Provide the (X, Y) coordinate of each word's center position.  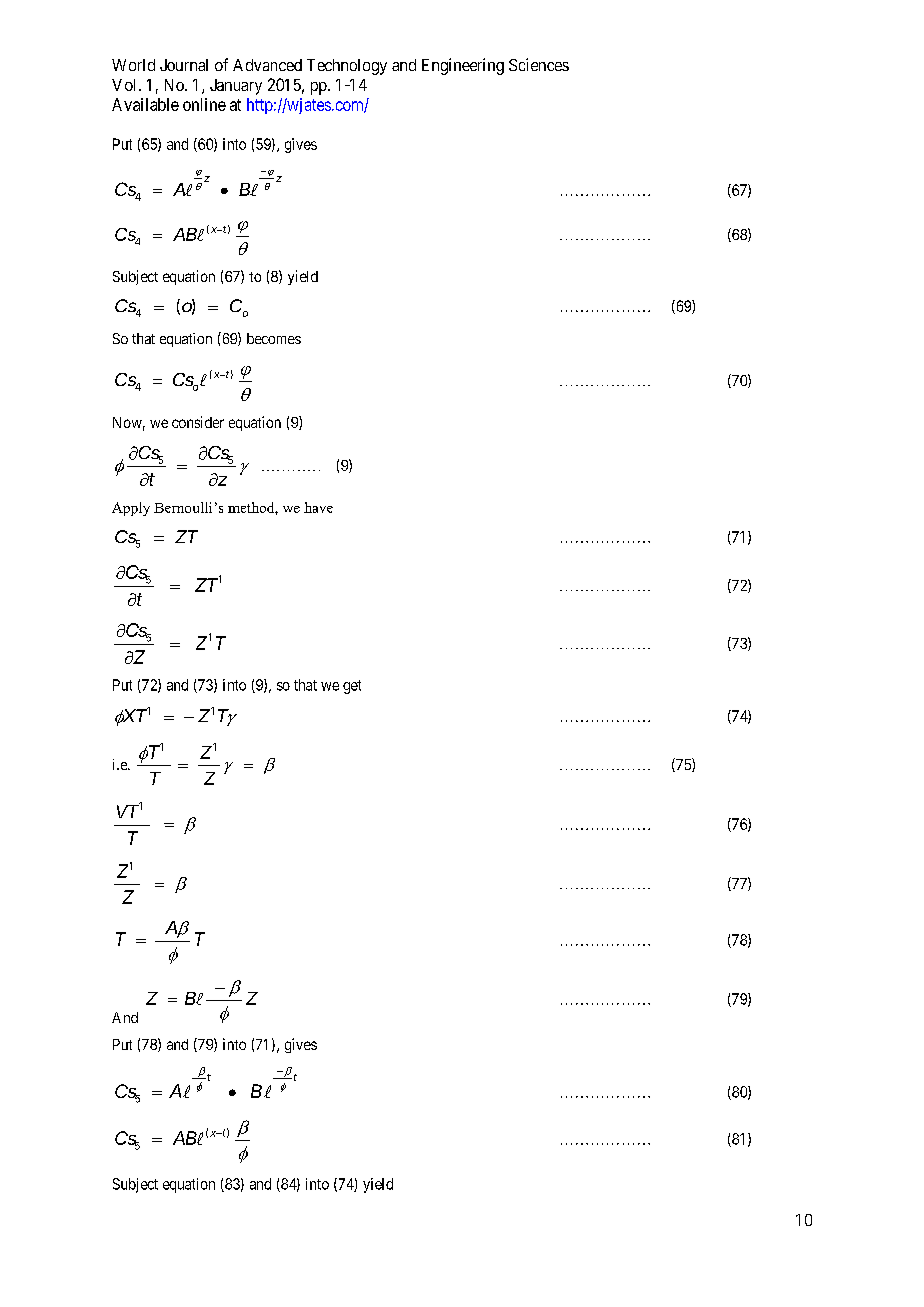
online (204, 104)
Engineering (463, 66)
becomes (274, 338)
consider (198, 422)
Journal (184, 65)
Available (145, 104)
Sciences (539, 64)
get (352, 687)
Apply (131, 509)
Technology (347, 67)
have (318, 507)
